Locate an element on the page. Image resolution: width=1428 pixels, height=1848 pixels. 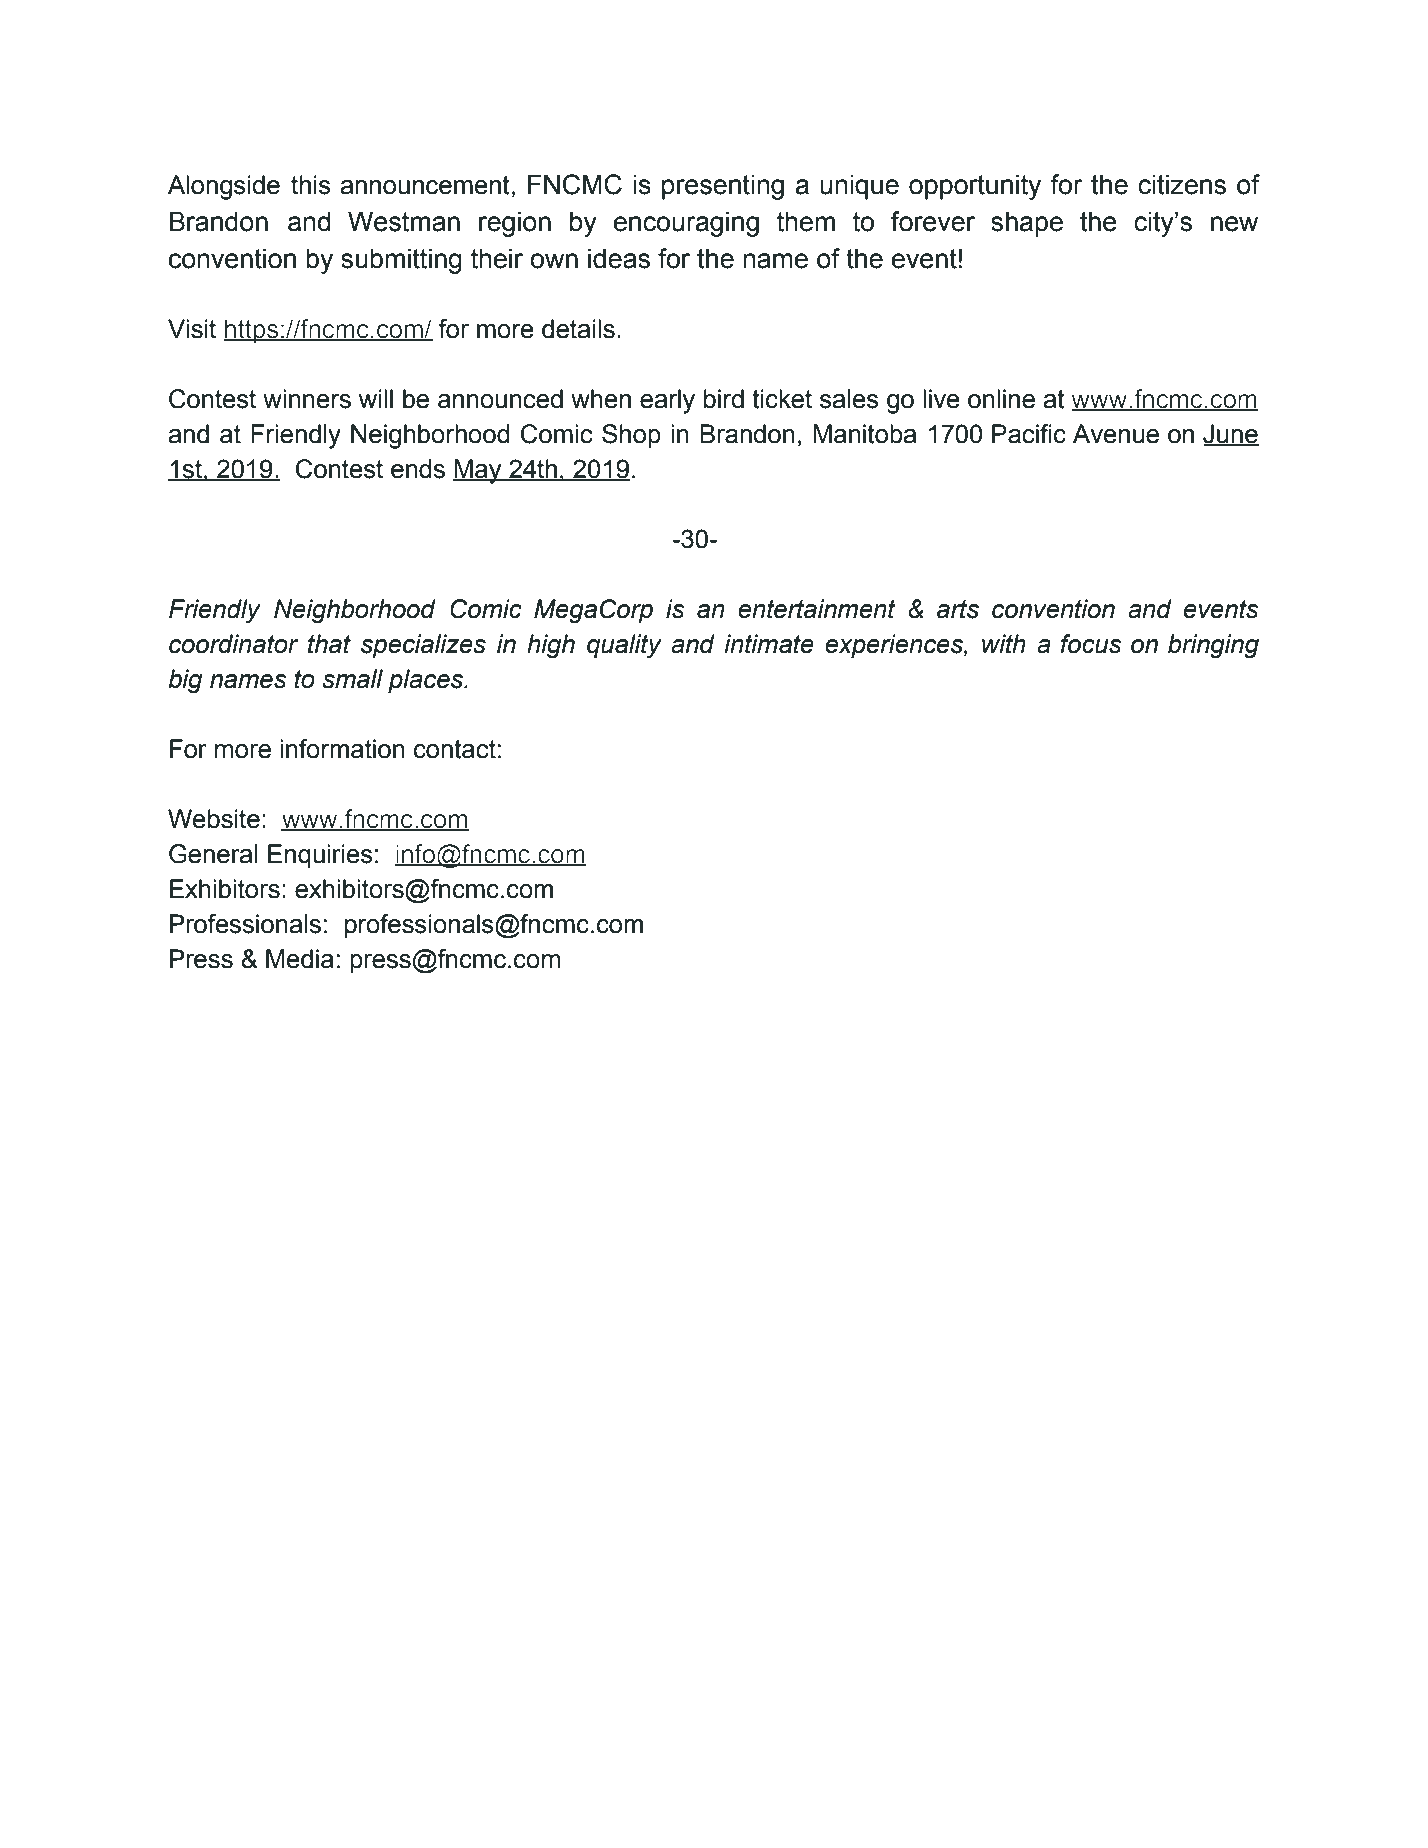
encouraging is located at coordinates (686, 224).
